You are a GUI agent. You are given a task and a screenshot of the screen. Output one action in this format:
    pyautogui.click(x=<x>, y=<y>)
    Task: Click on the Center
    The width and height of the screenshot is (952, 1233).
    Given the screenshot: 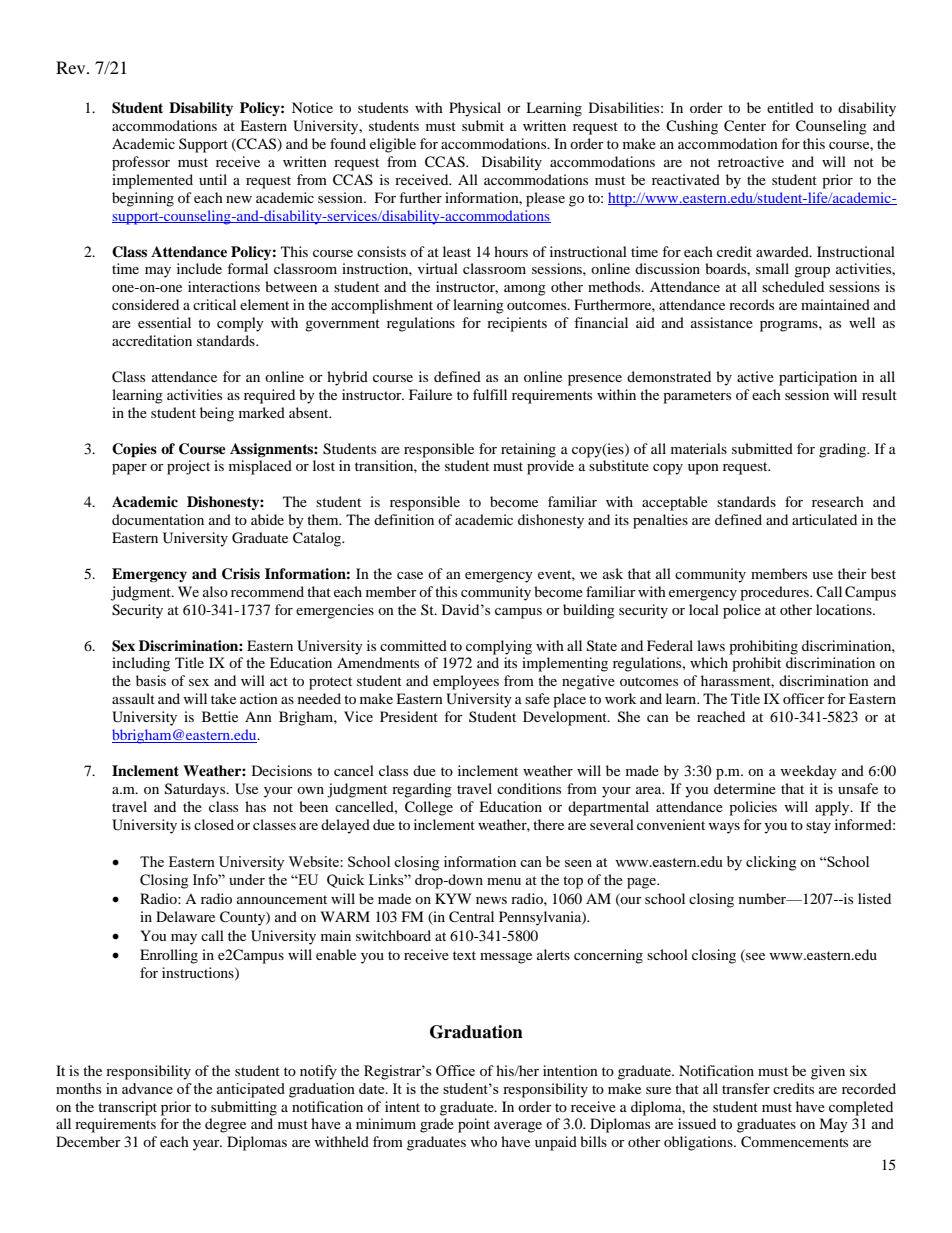 What is the action you would take?
    pyautogui.click(x=745, y=126)
